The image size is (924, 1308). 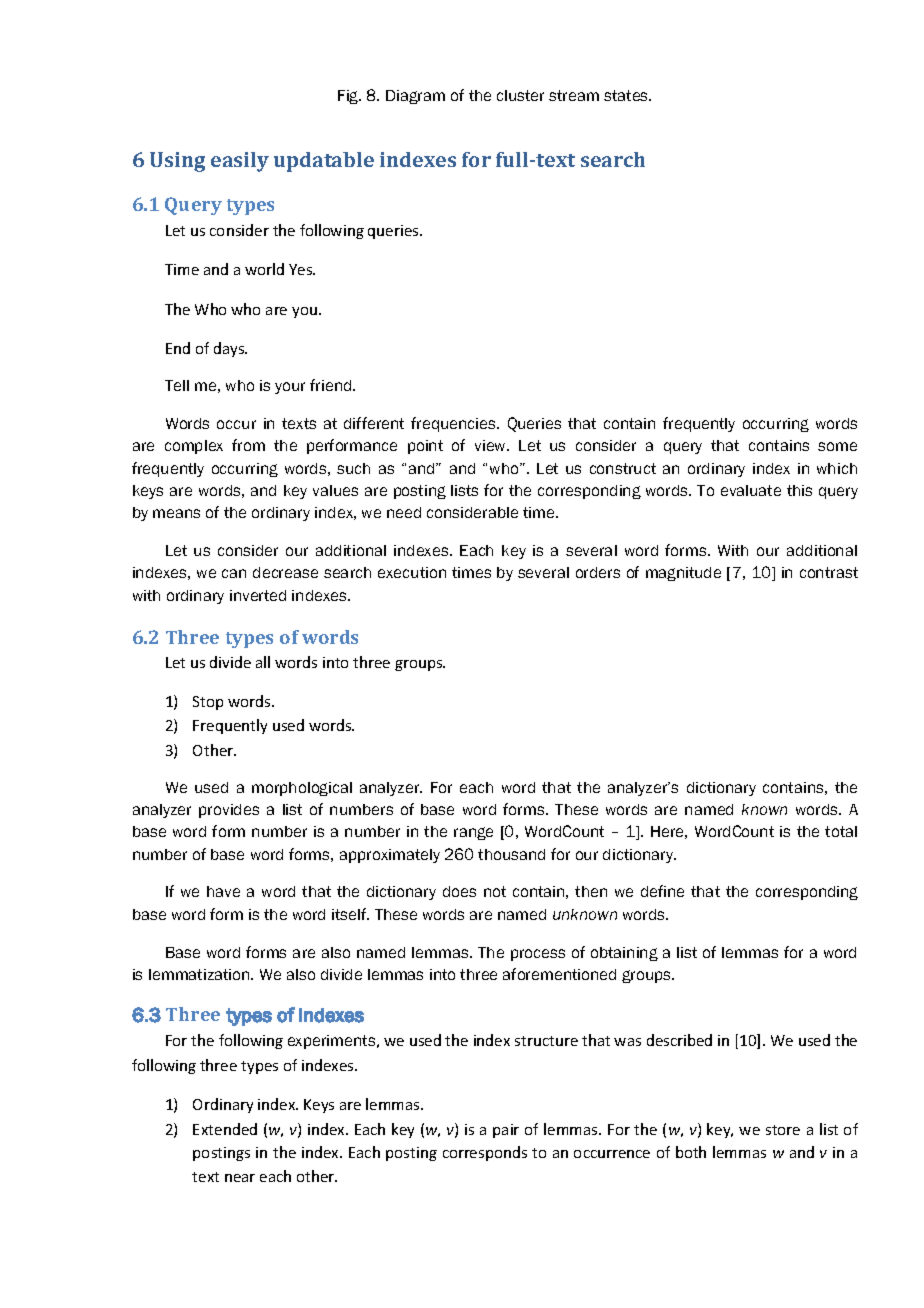 What do you see at coordinates (837, 446) in the image?
I see `some` at bounding box center [837, 446].
